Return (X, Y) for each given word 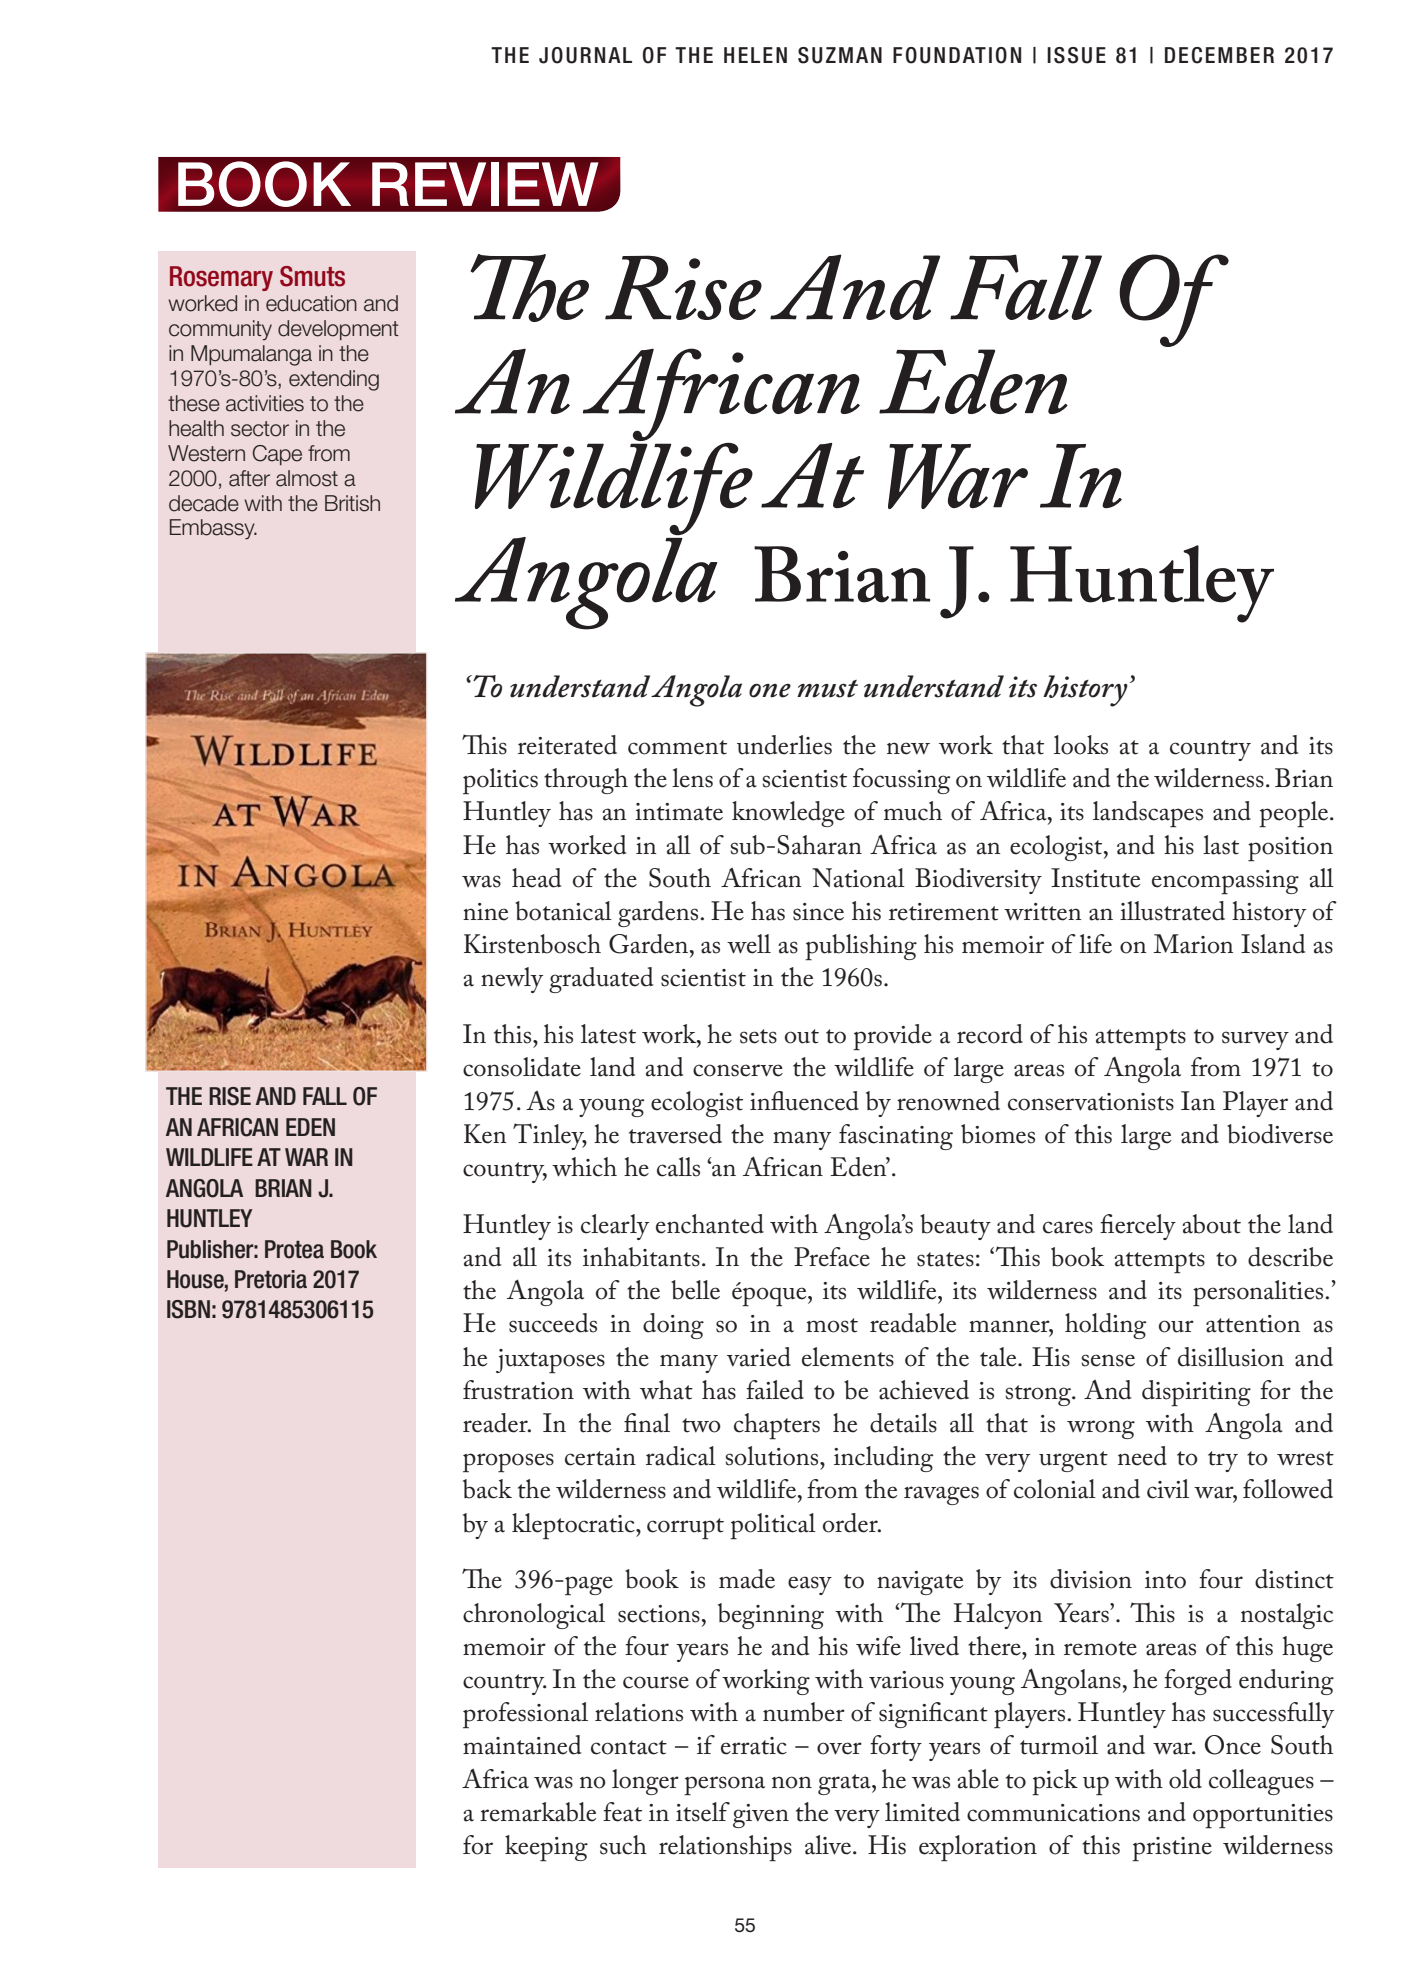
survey (1255, 1040)
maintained (522, 1745)
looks (1081, 745)
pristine (1172, 1849)
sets (758, 1036)
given (761, 1816)
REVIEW (485, 184)
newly (512, 980)
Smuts (312, 276)
